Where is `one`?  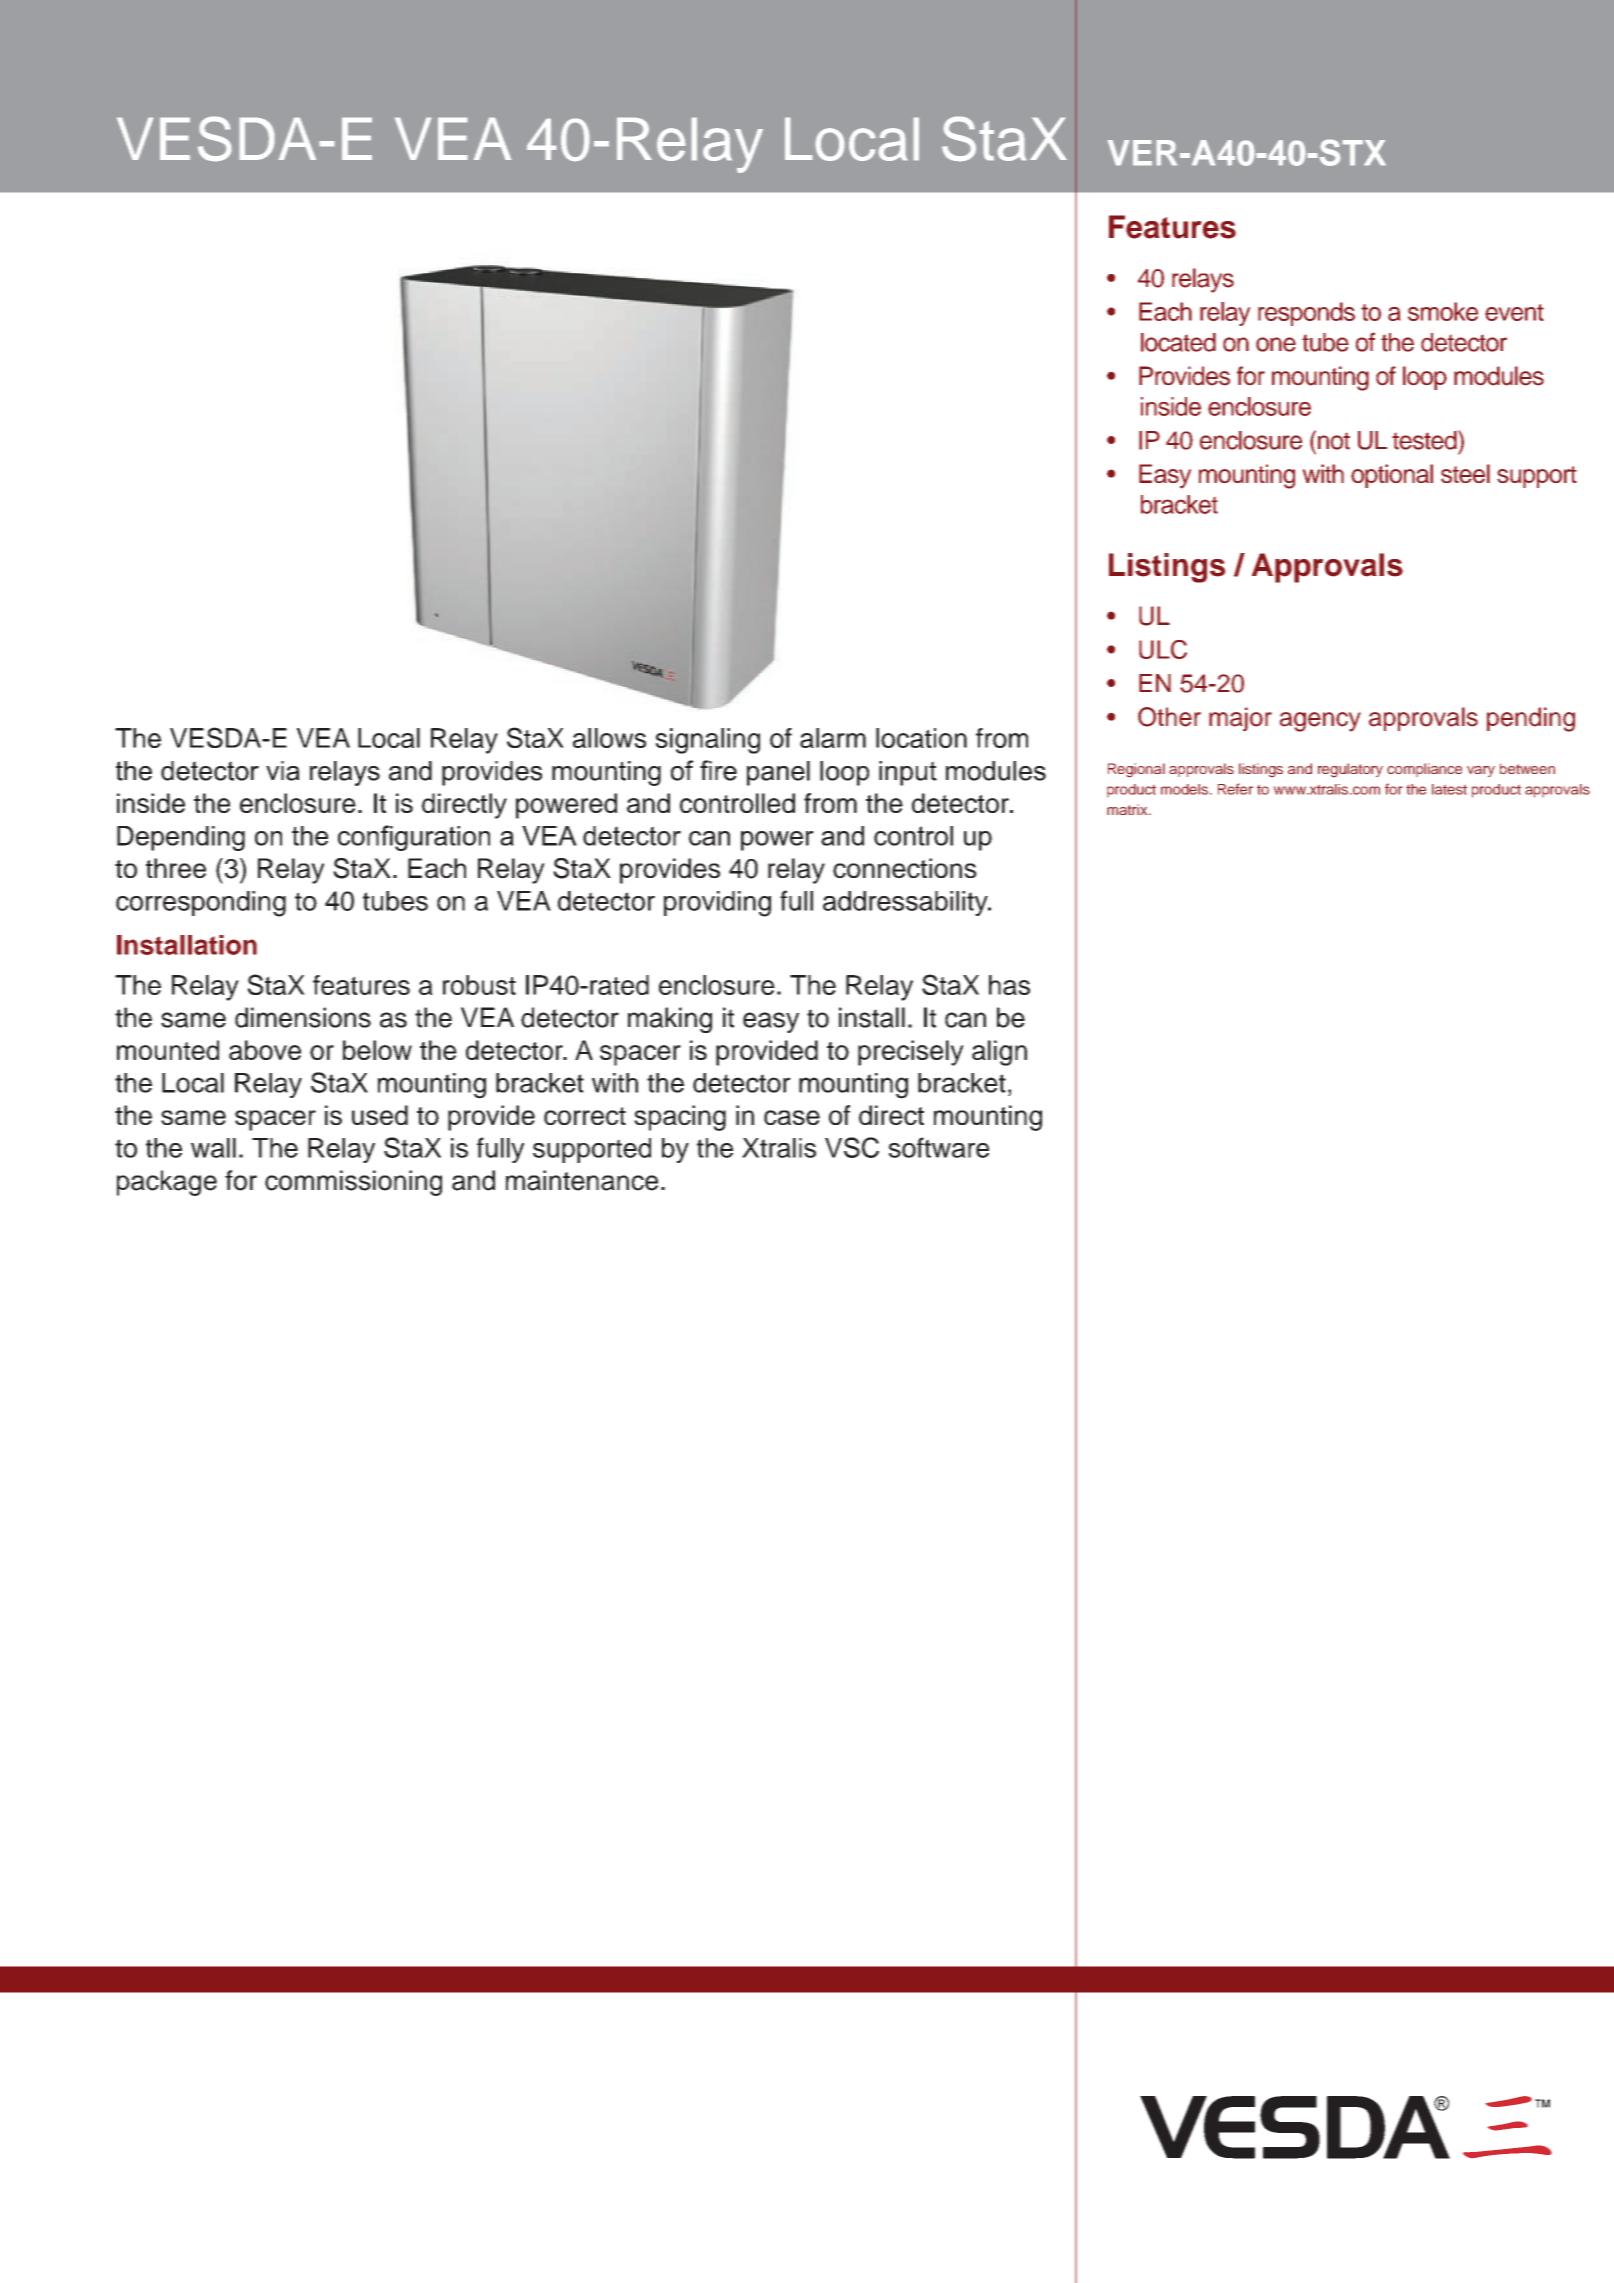
one is located at coordinates (1276, 344).
